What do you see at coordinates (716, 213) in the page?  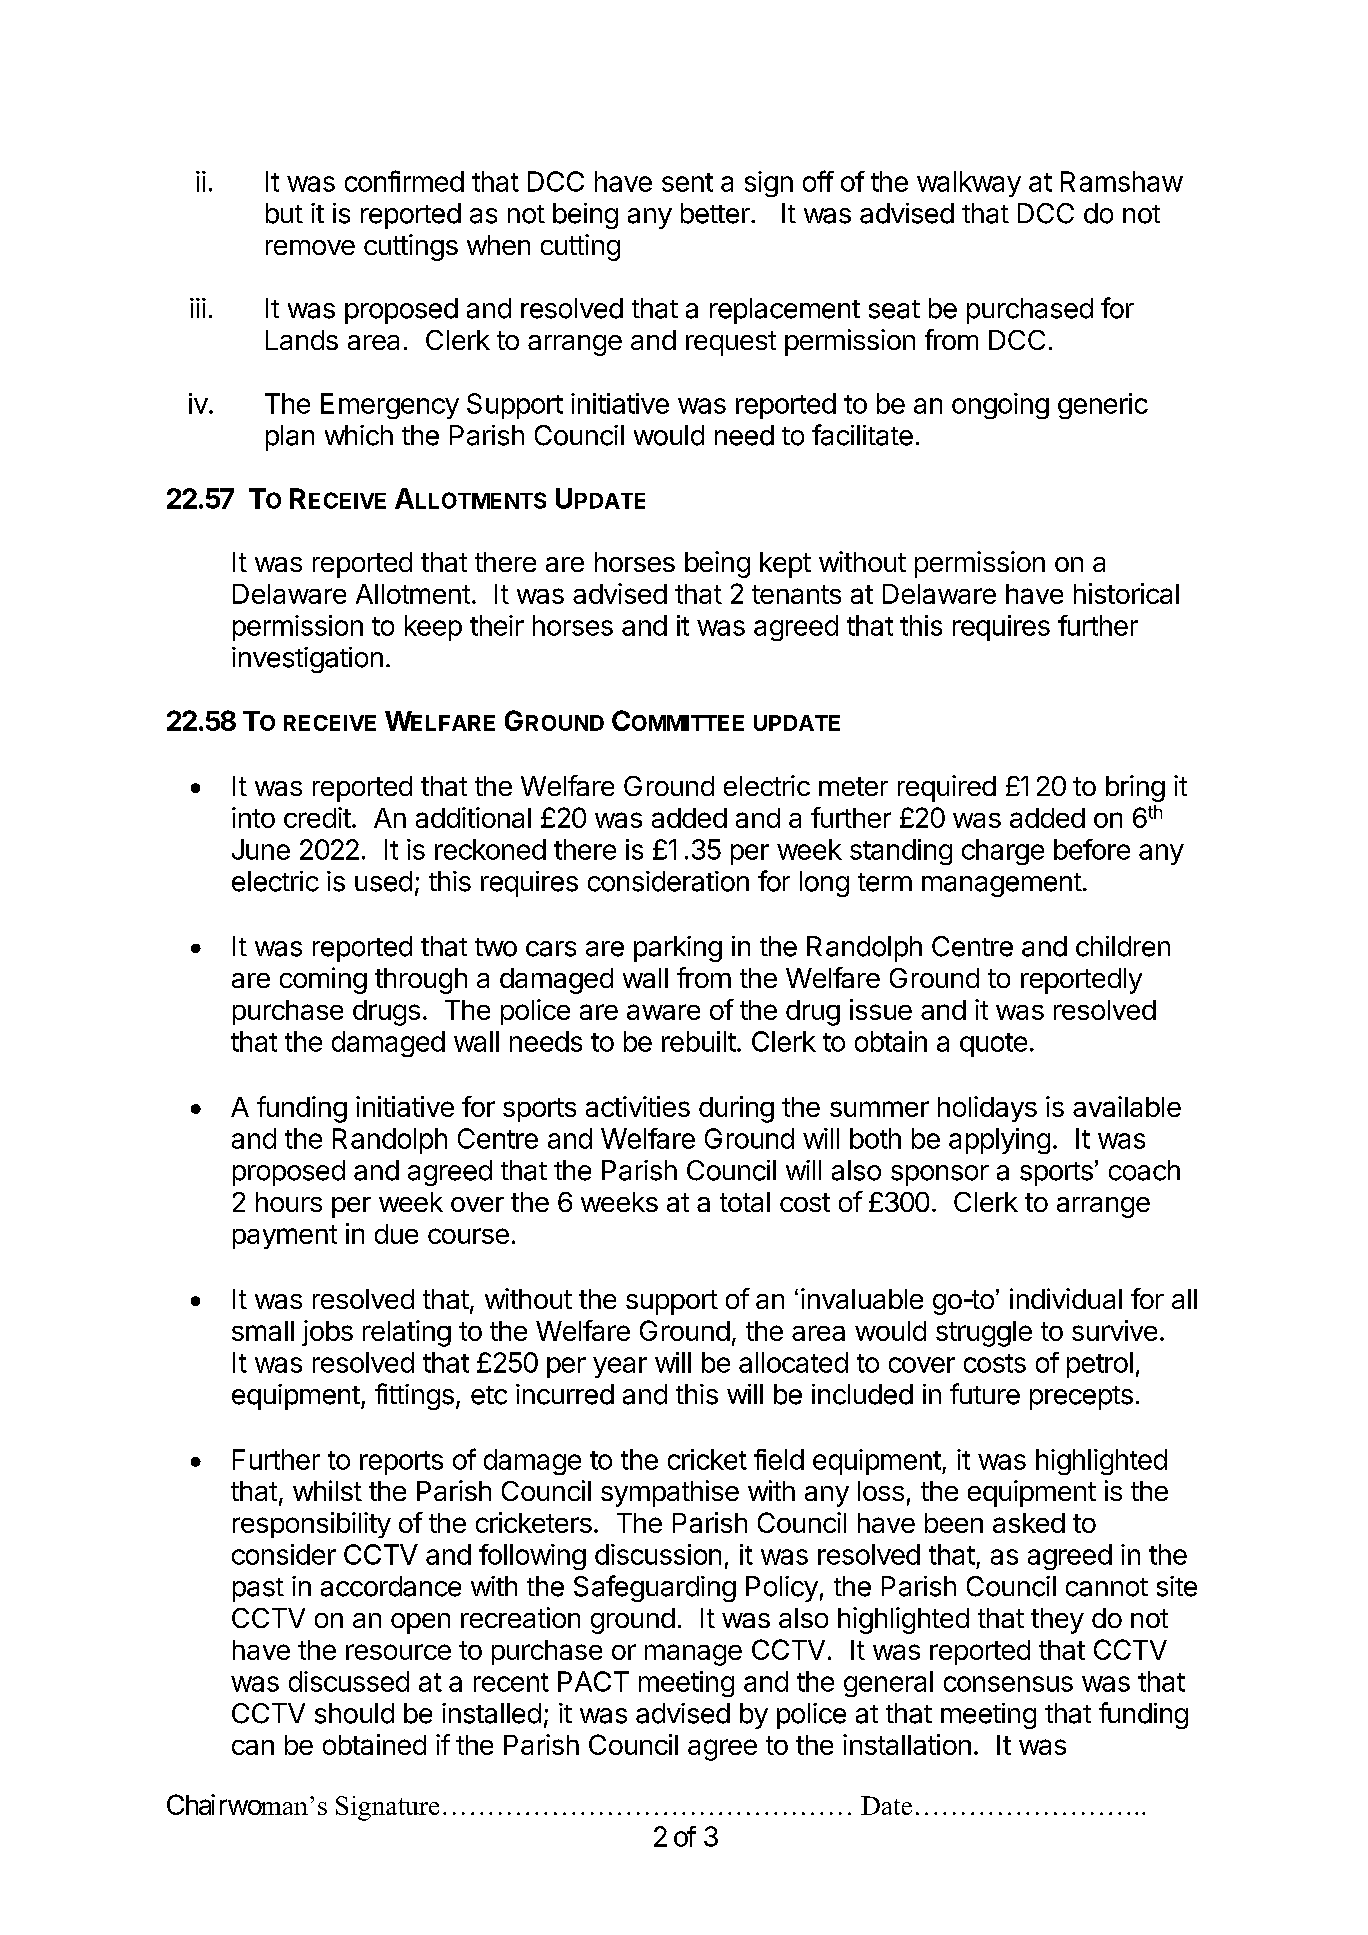 I see `better` at bounding box center [716, 213].
